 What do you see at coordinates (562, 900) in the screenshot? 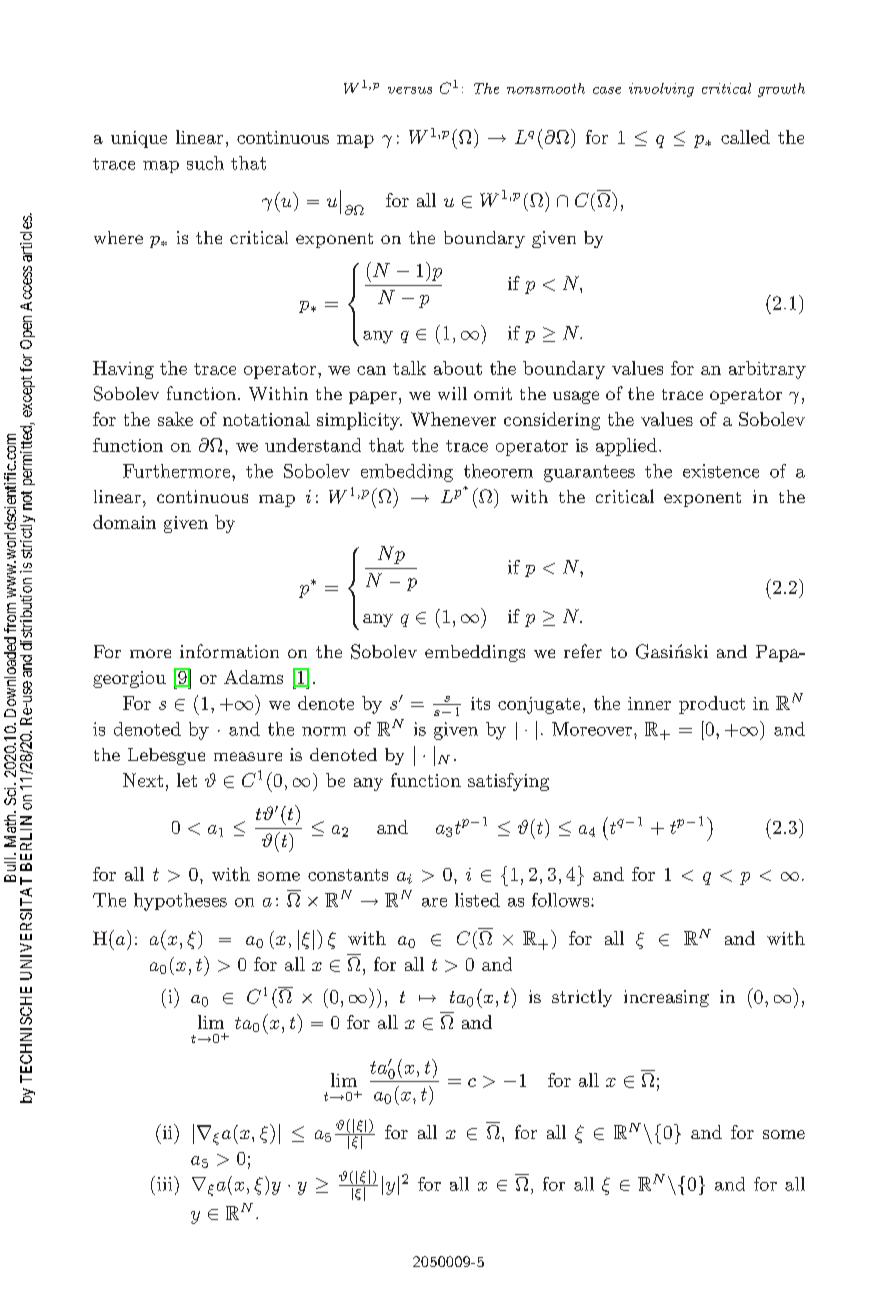
I see `follows` at bounding box center [562, 900].
